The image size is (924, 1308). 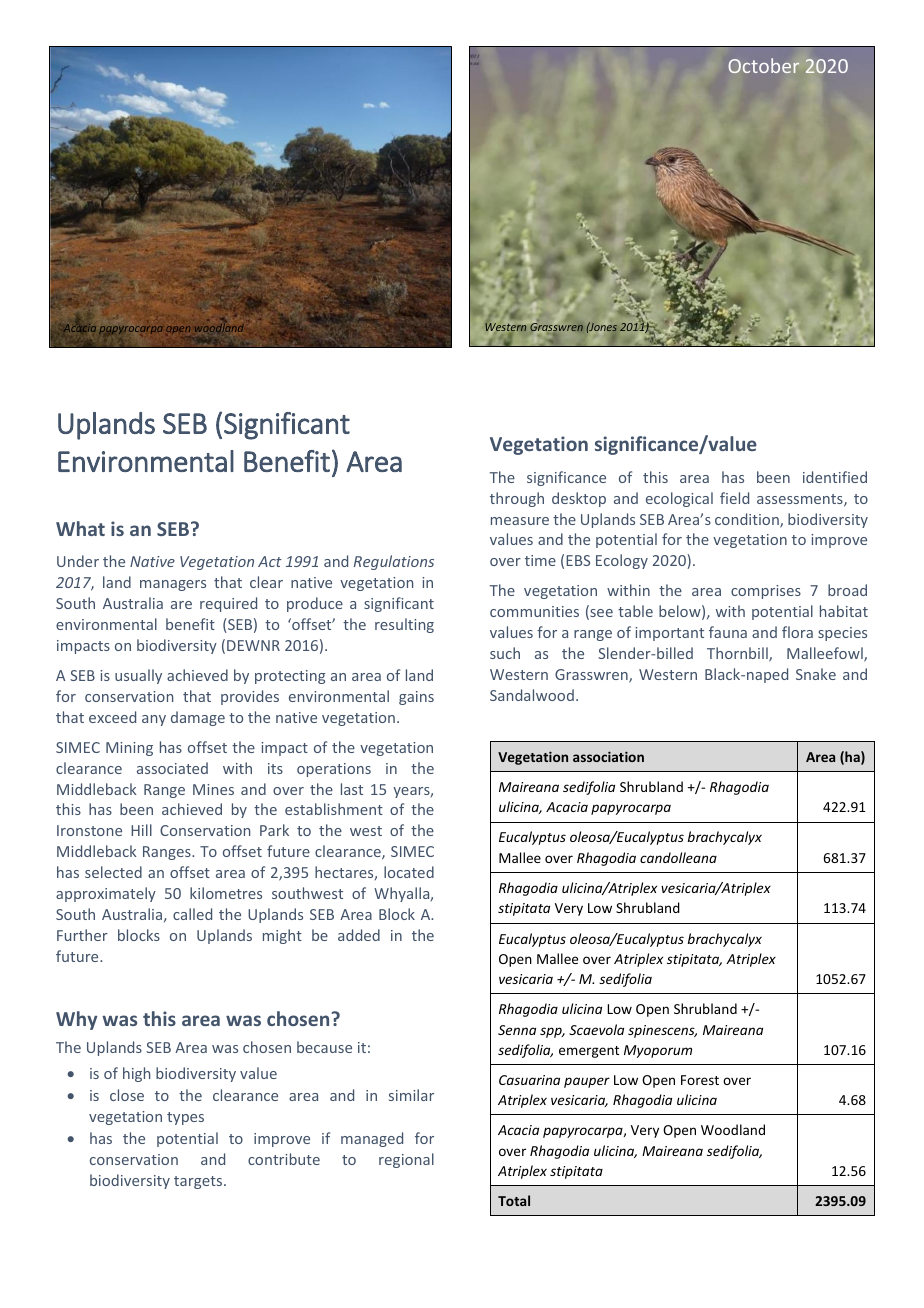 I want to click on targets, so click(x=198, y=1182).
